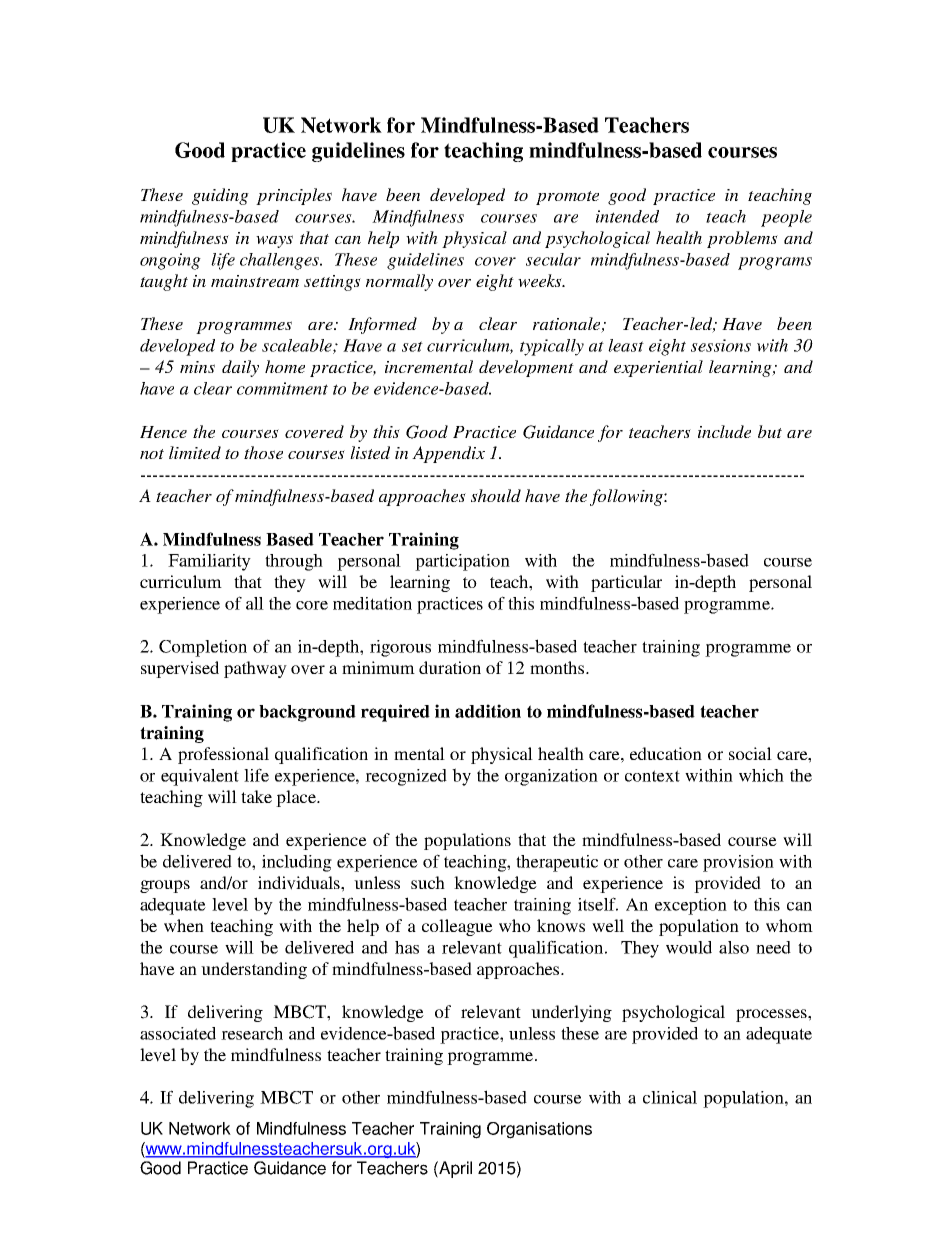  I want to click on include, so click(724, 431).
